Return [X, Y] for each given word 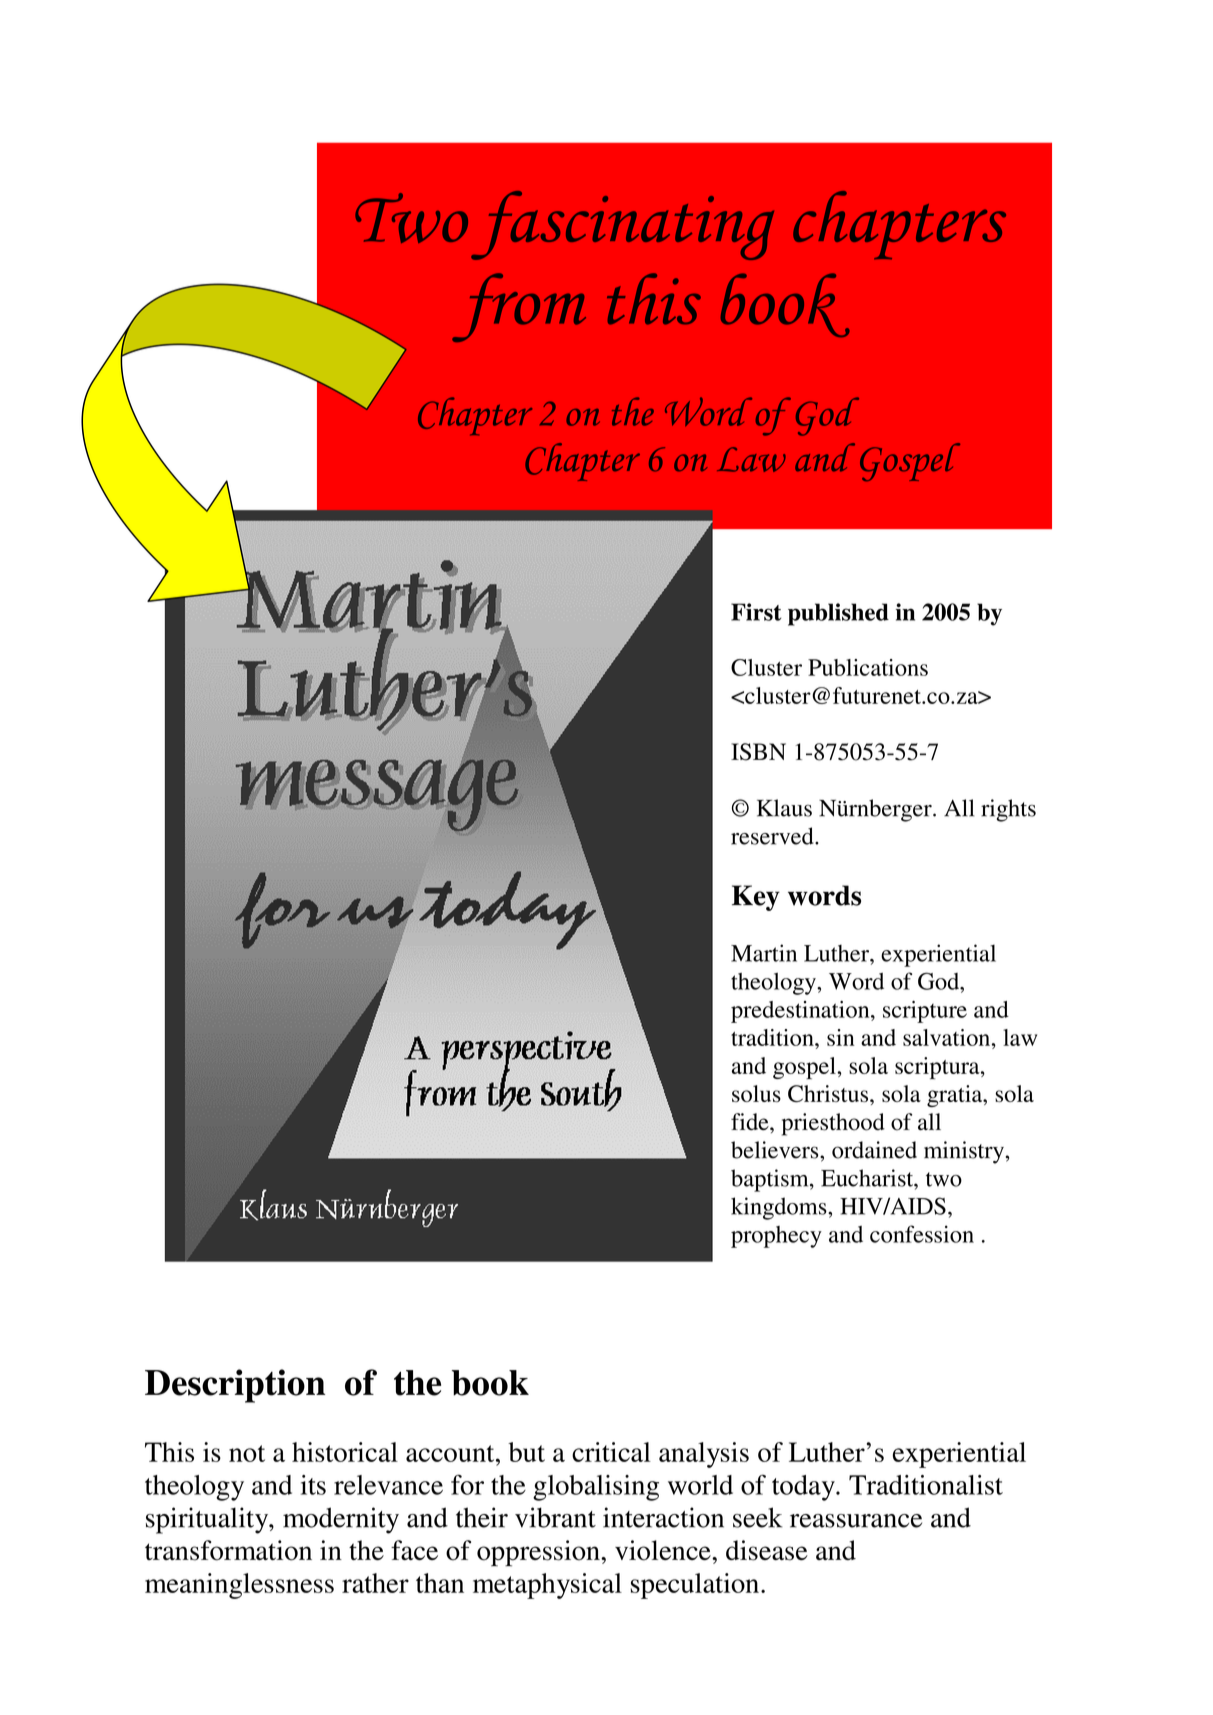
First [756, 612]
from [519, 307]
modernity [341, 1520]
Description [235, 1386]
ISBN [758, 752]
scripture [925, 1012]
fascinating [622, 225]
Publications [868, 667]
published [838, 614]
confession [922, 1234]
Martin [764, 953]
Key [756, 898]
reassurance [856, 1521]
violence [664, 1550]
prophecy [776, 1237]
